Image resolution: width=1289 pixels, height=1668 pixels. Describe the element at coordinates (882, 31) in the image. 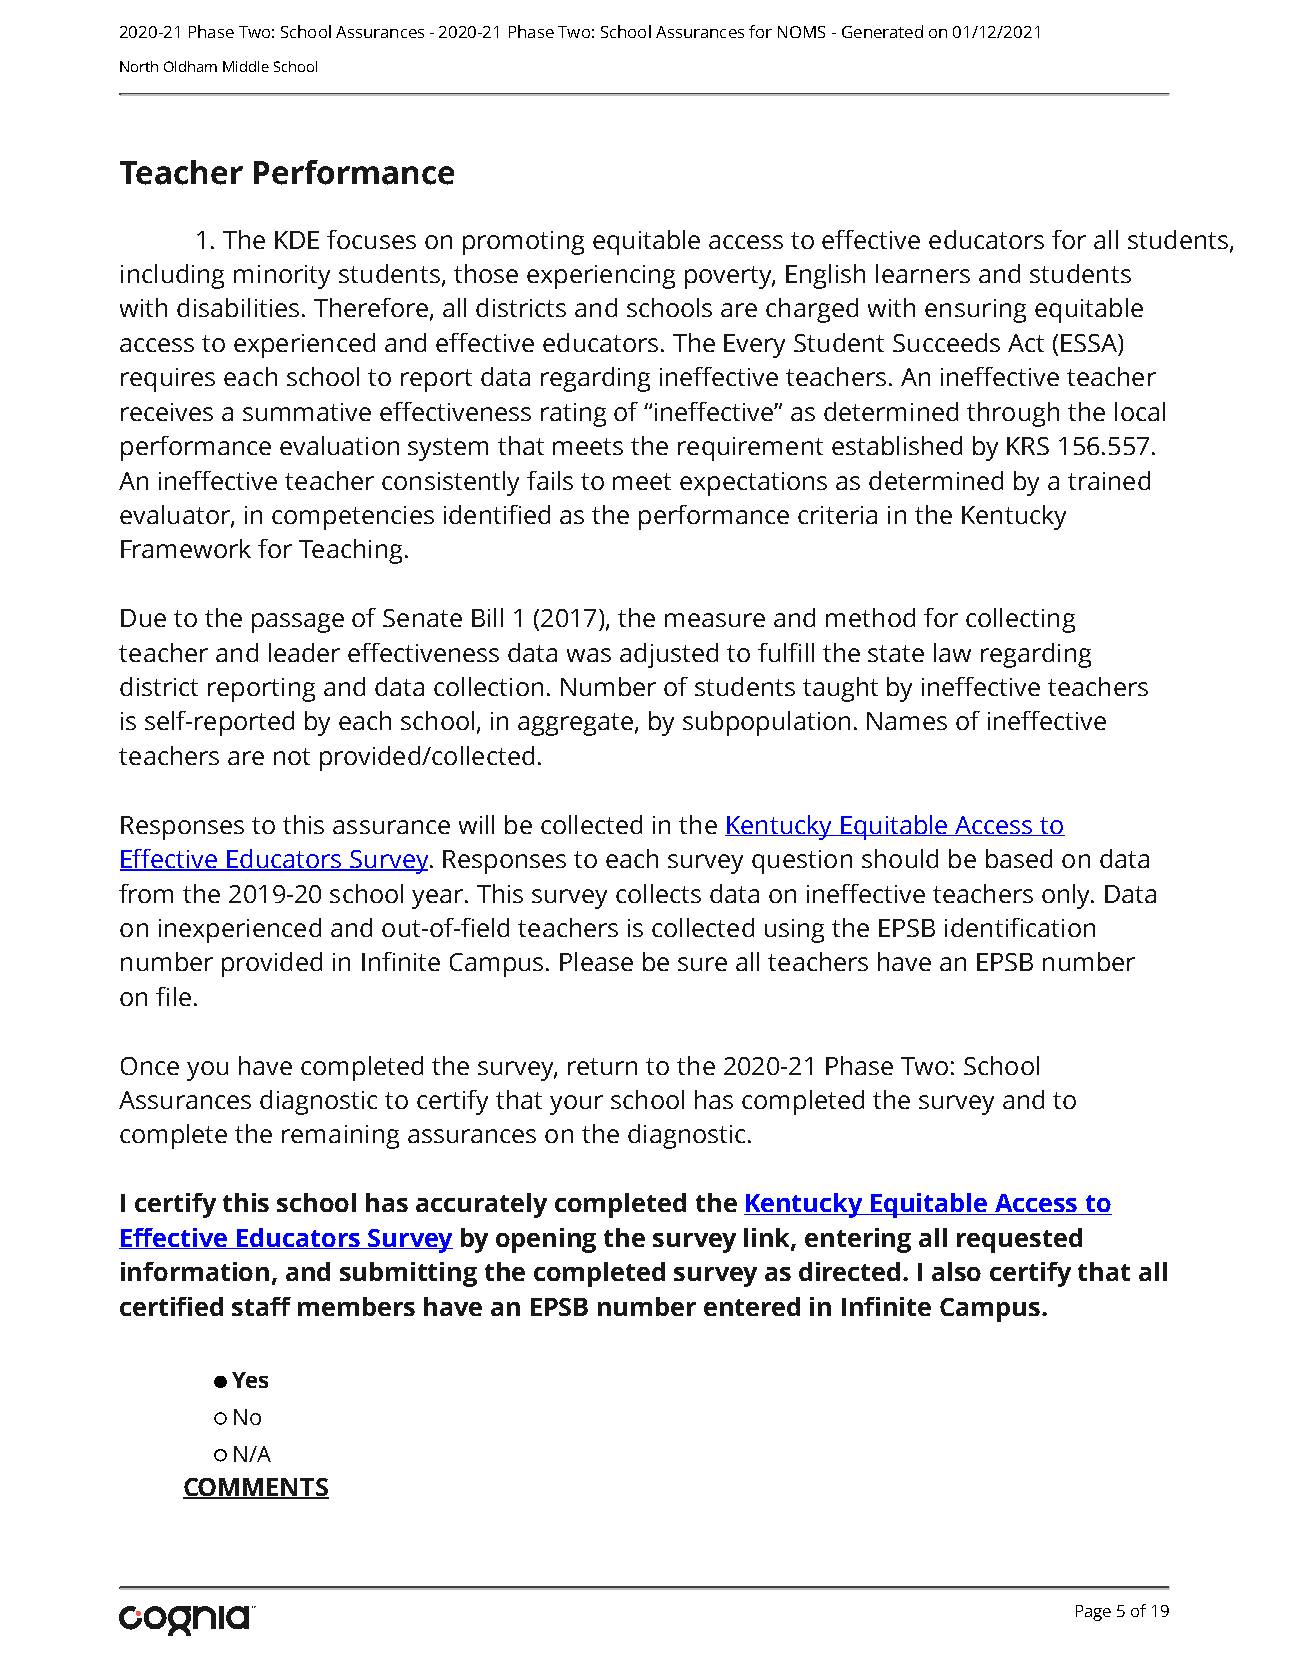

I see `Generated` at that location.
